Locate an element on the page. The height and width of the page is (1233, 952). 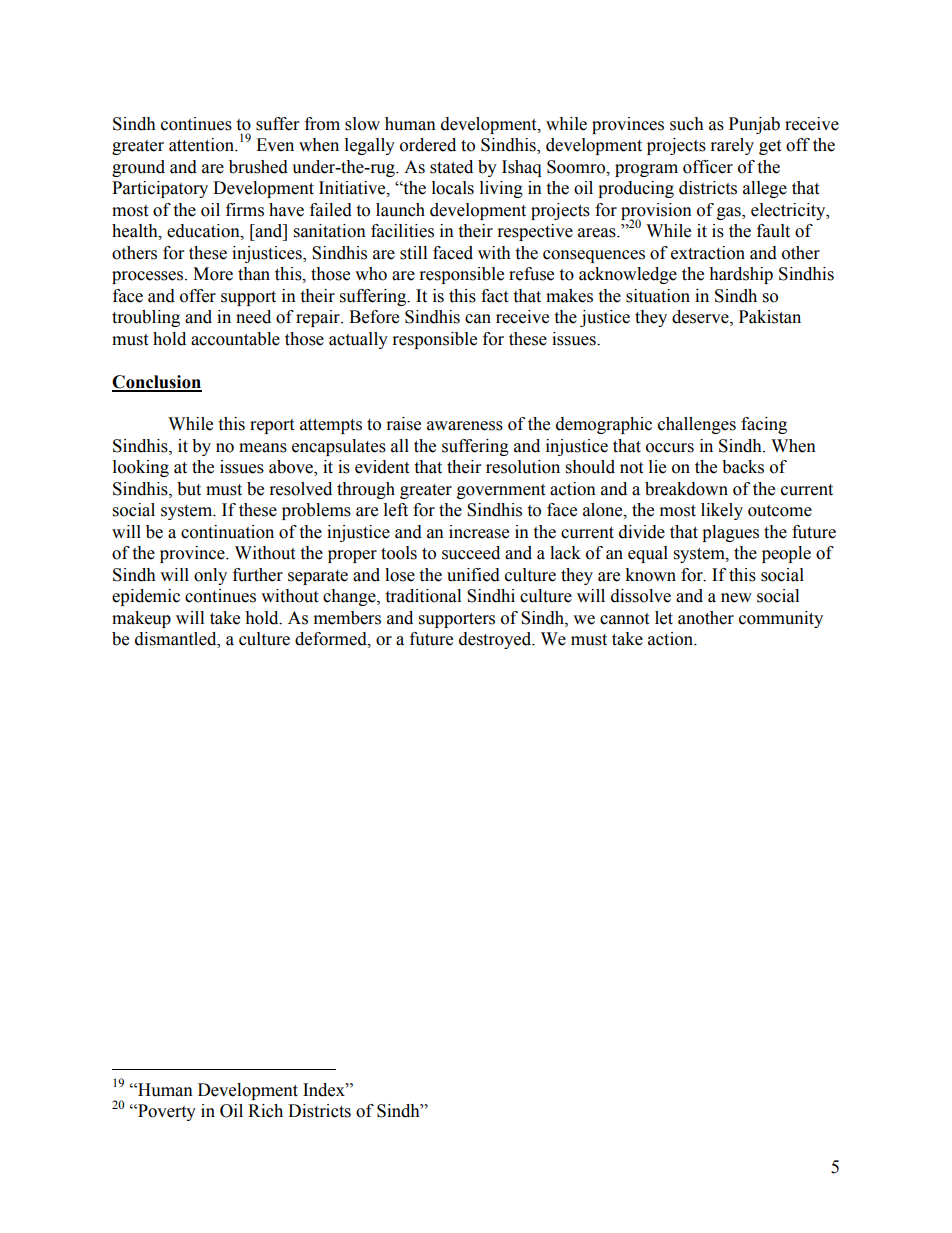
accountable is located at coordinates (235, 339).
